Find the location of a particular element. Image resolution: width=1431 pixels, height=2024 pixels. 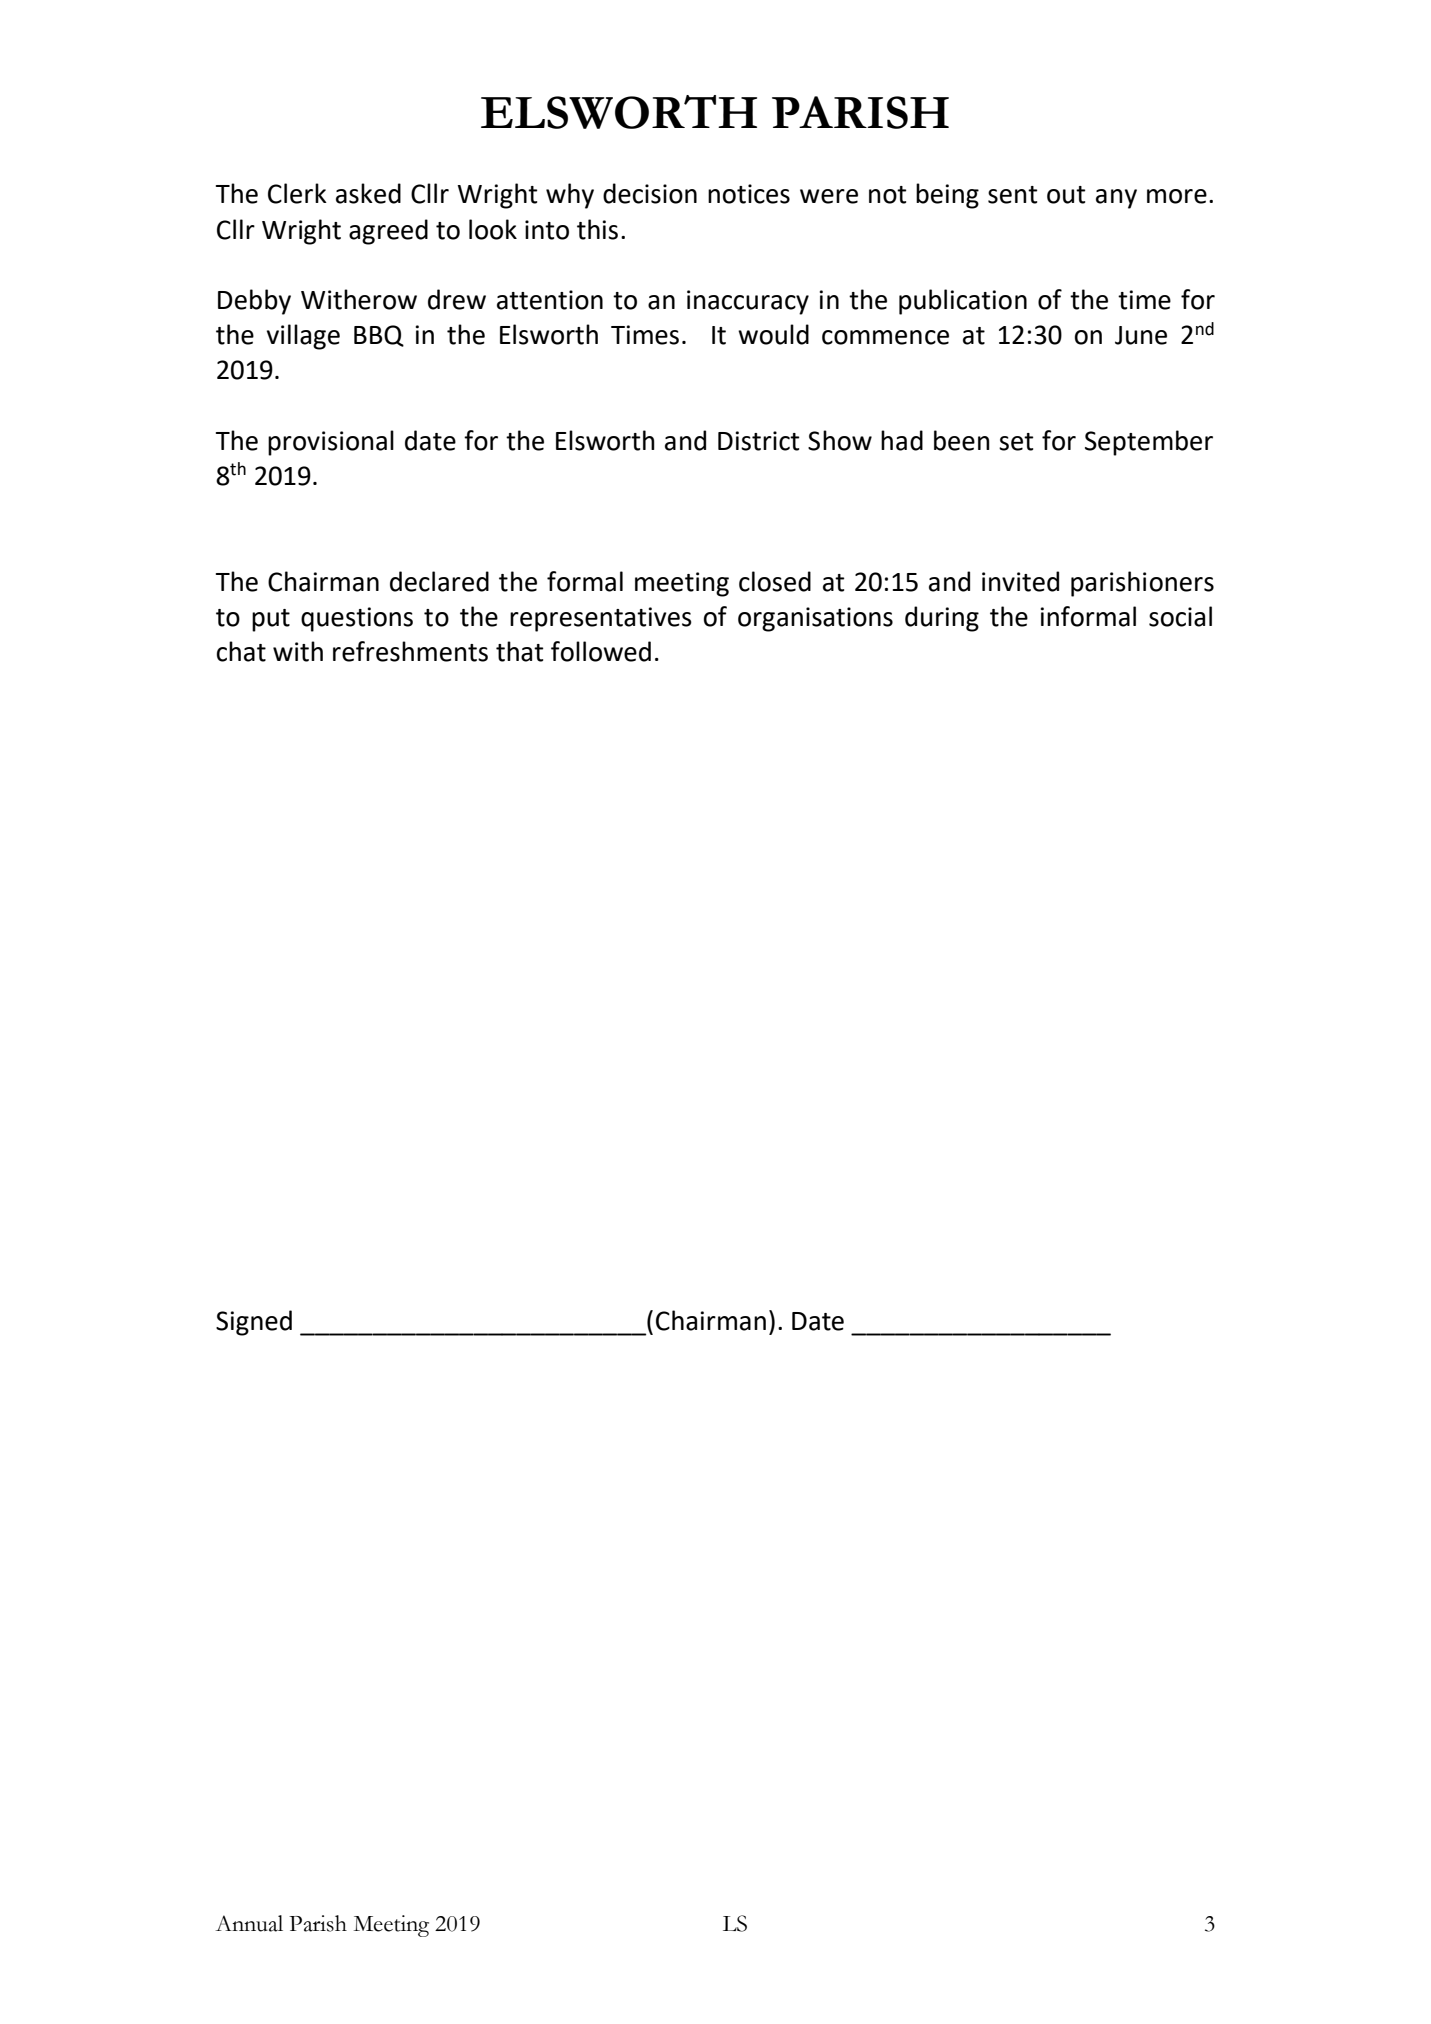

agreed is located at coordinates (388, 232).
